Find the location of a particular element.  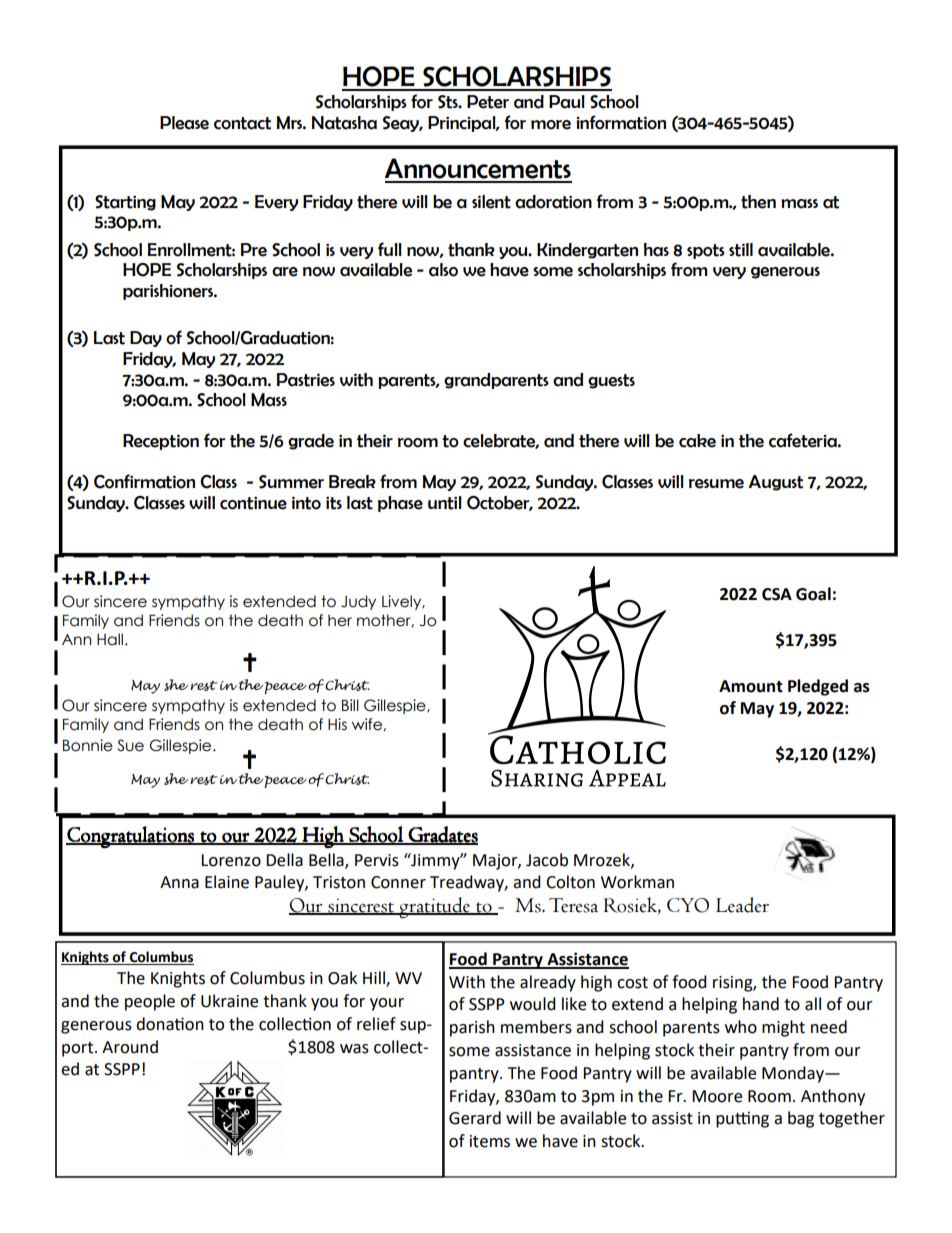

Leader is located at coordinates (742, 905).
